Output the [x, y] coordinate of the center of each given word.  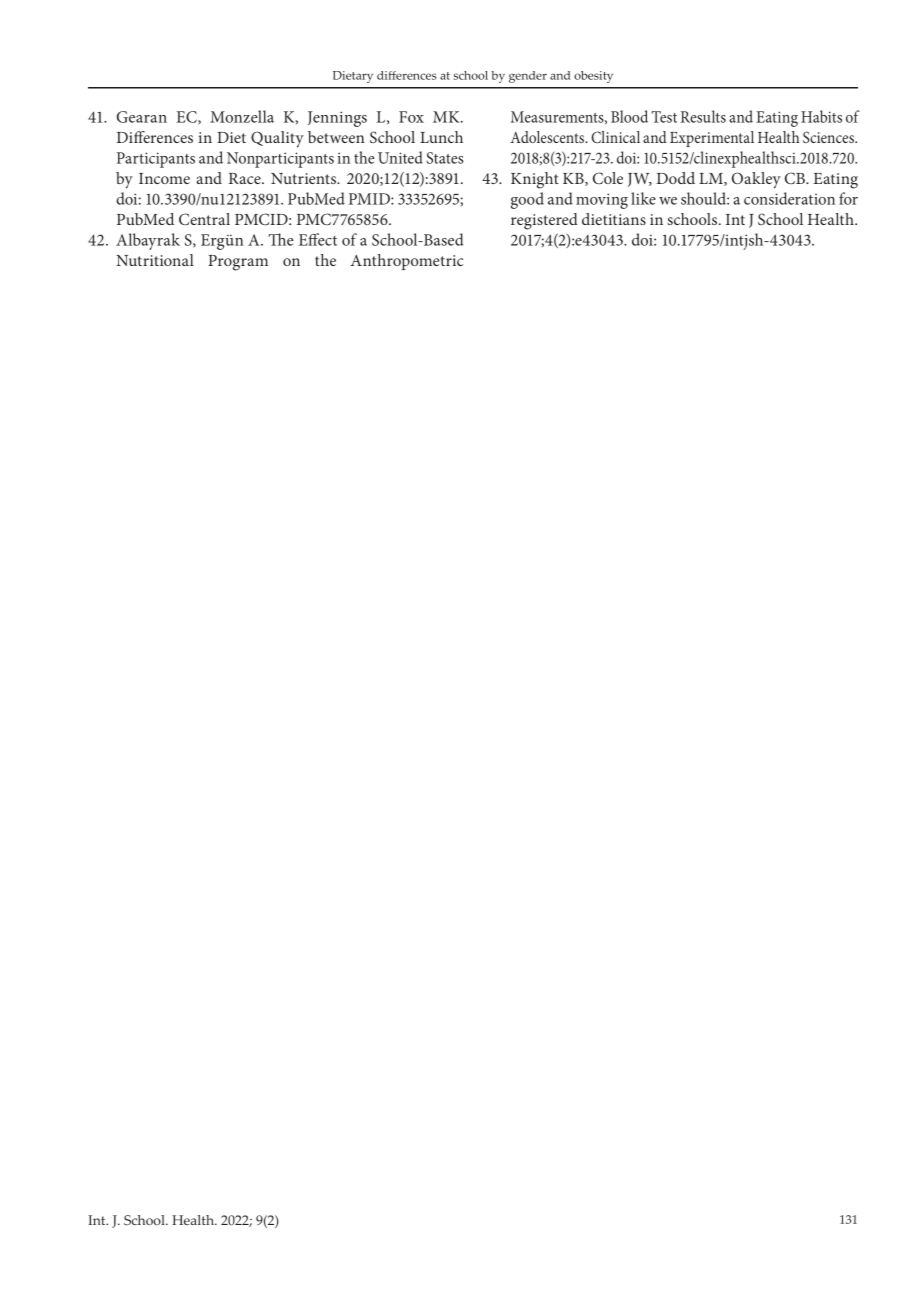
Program [238, 263]
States [445, 158]
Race [246, 178]
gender [528, 77]
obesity [593, 77]
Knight [535, 180]
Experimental [712, 139]
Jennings [337, 119]
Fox [411, 117]
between [336, 137]
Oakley [756, 180]
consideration [789, 198]
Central [204, 219]
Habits [821, 116]
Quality [277, 139]
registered [544, 221]
